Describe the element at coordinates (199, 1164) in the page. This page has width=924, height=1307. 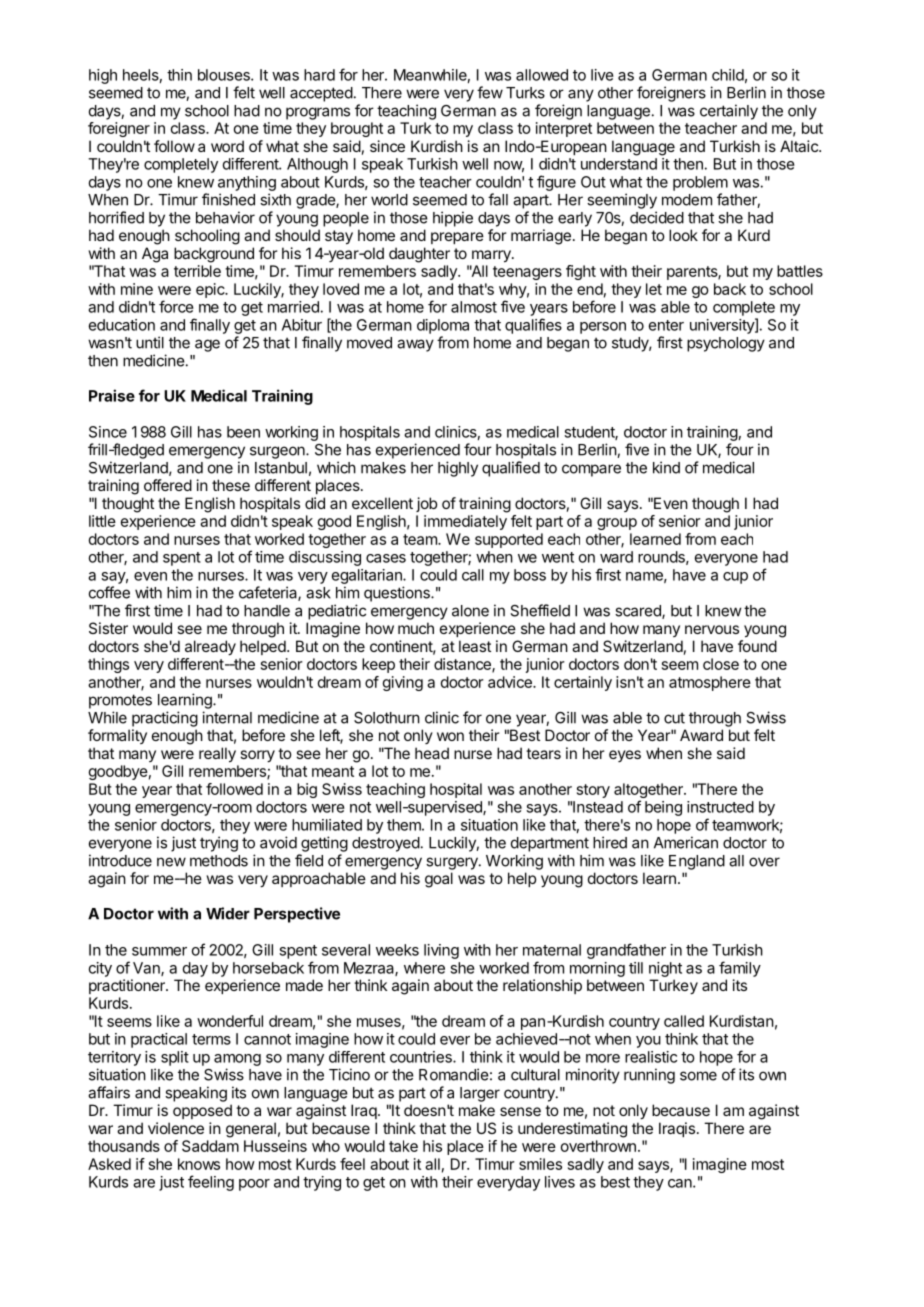
I see `knows` at that location.
